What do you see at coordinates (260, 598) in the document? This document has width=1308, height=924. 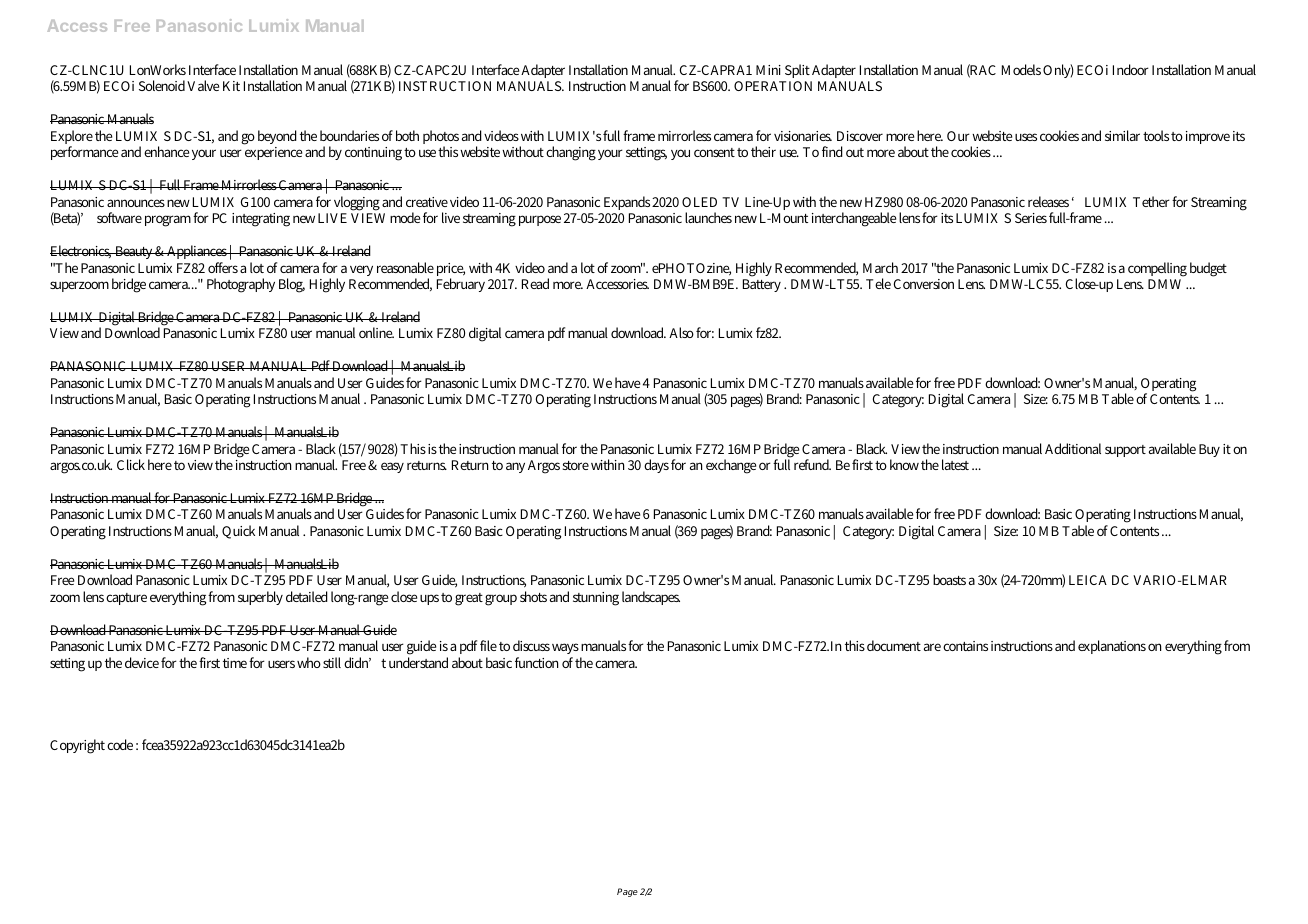 I see `superbly` at bounding box center [260, 598].
